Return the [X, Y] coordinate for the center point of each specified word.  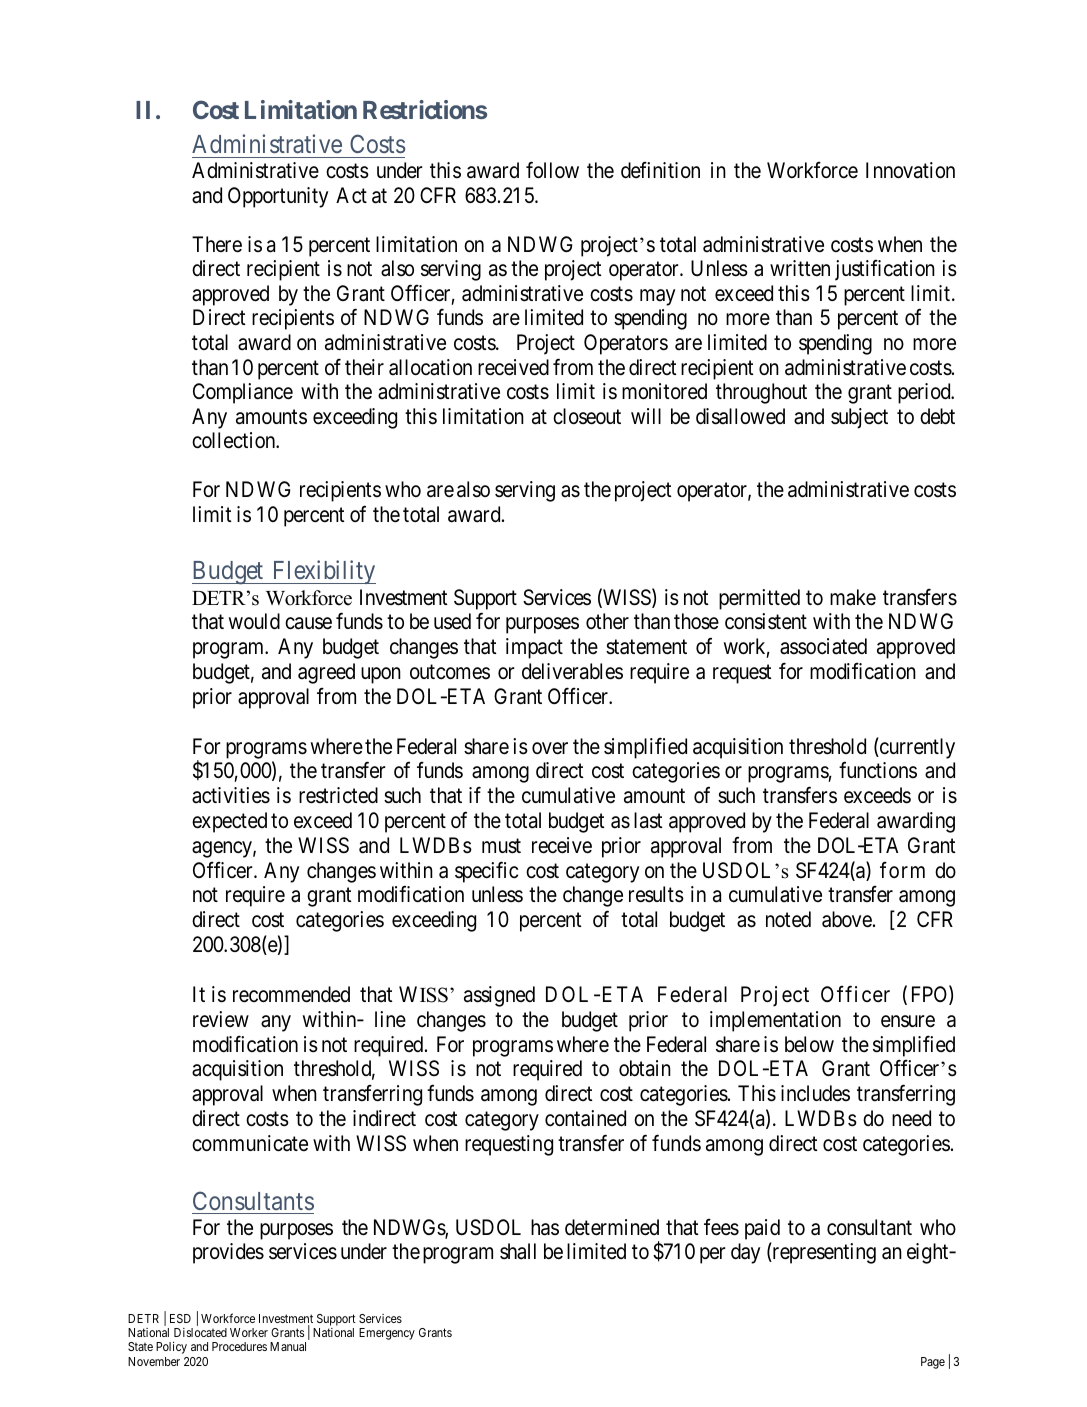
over [550, 748]
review [221, 1019]
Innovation [910, 170]
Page [933, 1363]
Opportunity [278, 197]
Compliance [243, 393]
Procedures [239, 1346]
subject [859, 418]
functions [878, 770]
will [646, 416]
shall [518, 1251]
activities [231, 795]
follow [552, 170]
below [809, 1044]
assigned [499, 996]
